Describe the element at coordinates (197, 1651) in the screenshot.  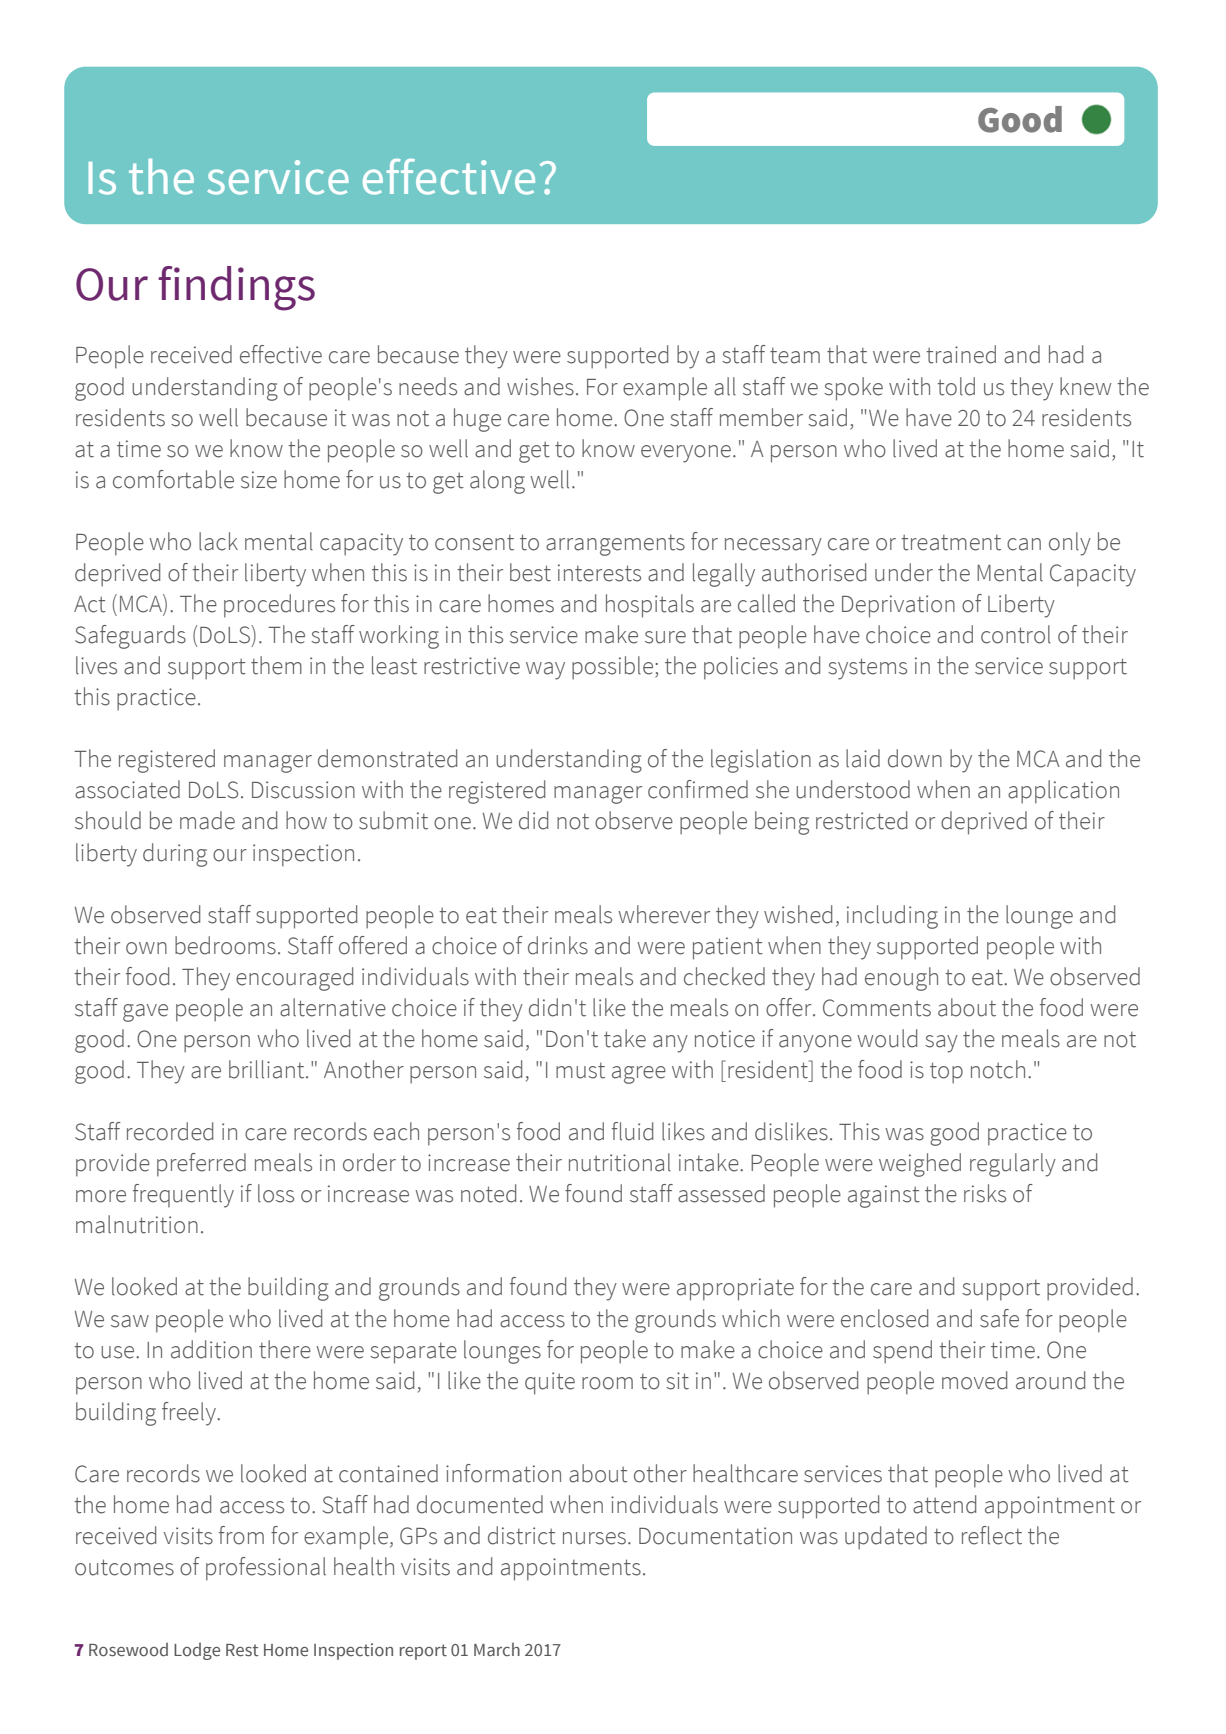
I see `Lodge` at that location.
